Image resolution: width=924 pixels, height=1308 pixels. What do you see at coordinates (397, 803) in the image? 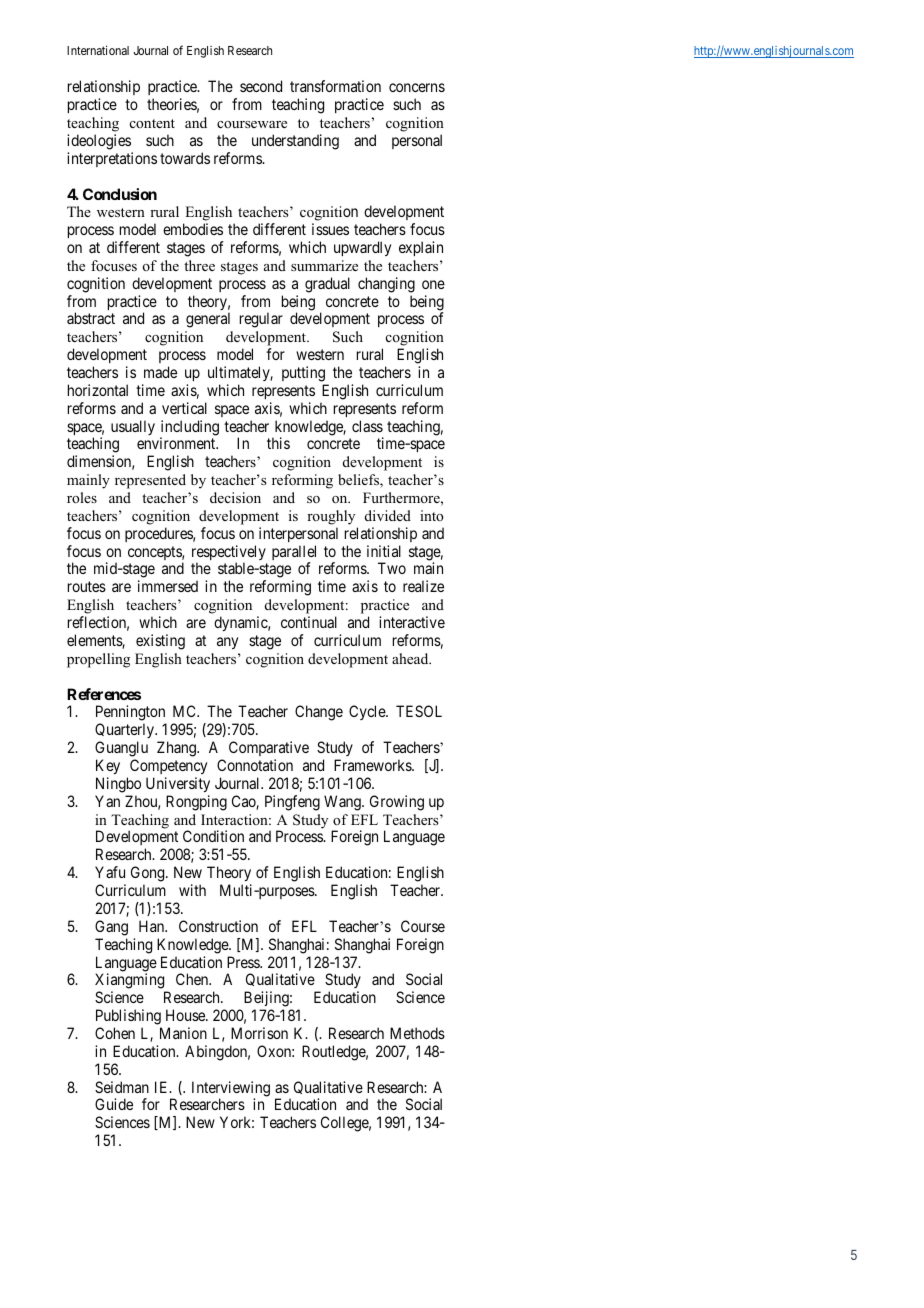
I see `Growing` at bounding box center [397, 803].
